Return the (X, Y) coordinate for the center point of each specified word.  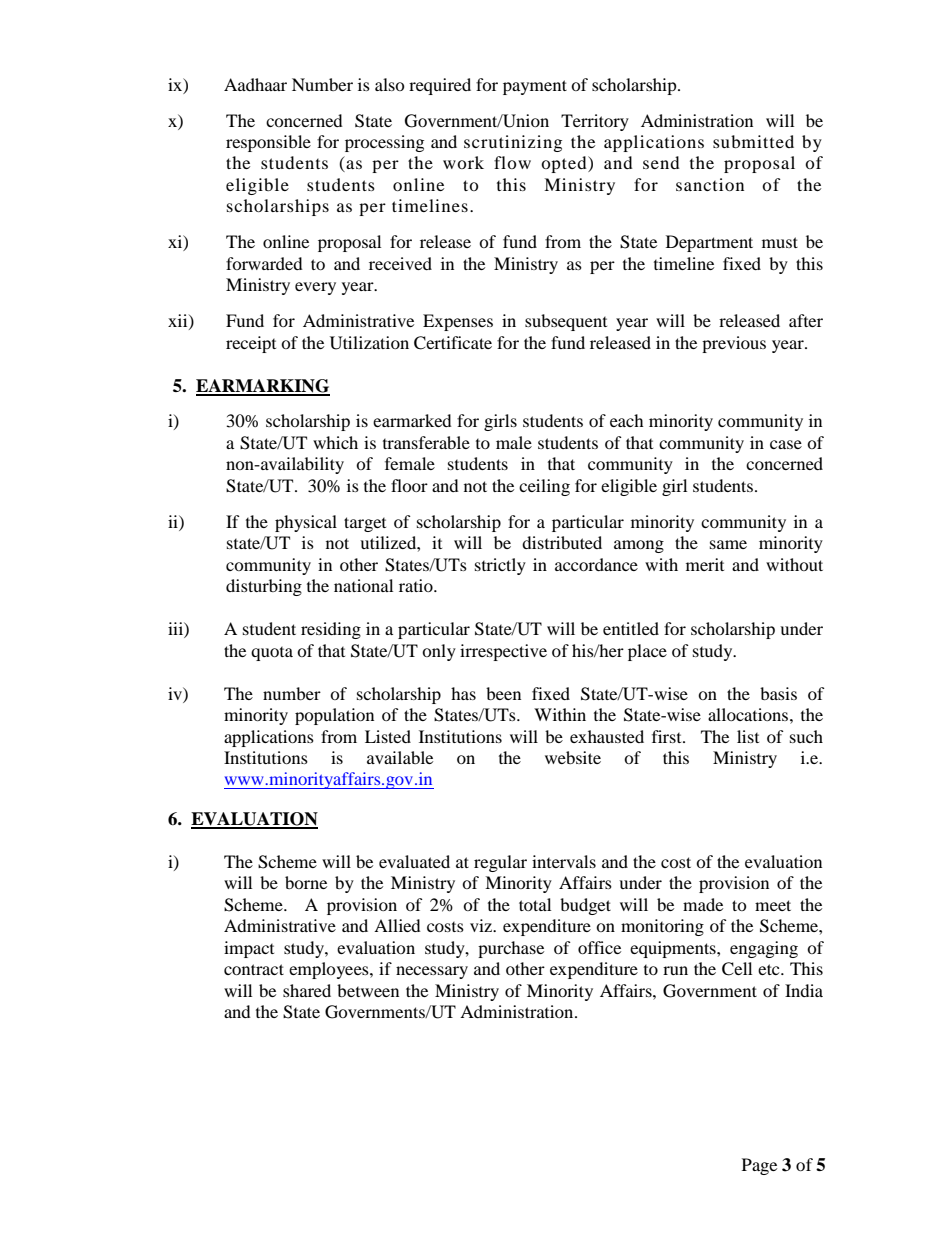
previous (734, 344)
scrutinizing (513, 143)
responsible (268, 143)
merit (705, 564)
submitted (753, 141)
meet (773, 905)
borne (306, 882)
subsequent (566, 322)
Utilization (369, 343)
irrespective (503, 652)
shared (307, 990)
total (535, 904)
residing (331, 630)
